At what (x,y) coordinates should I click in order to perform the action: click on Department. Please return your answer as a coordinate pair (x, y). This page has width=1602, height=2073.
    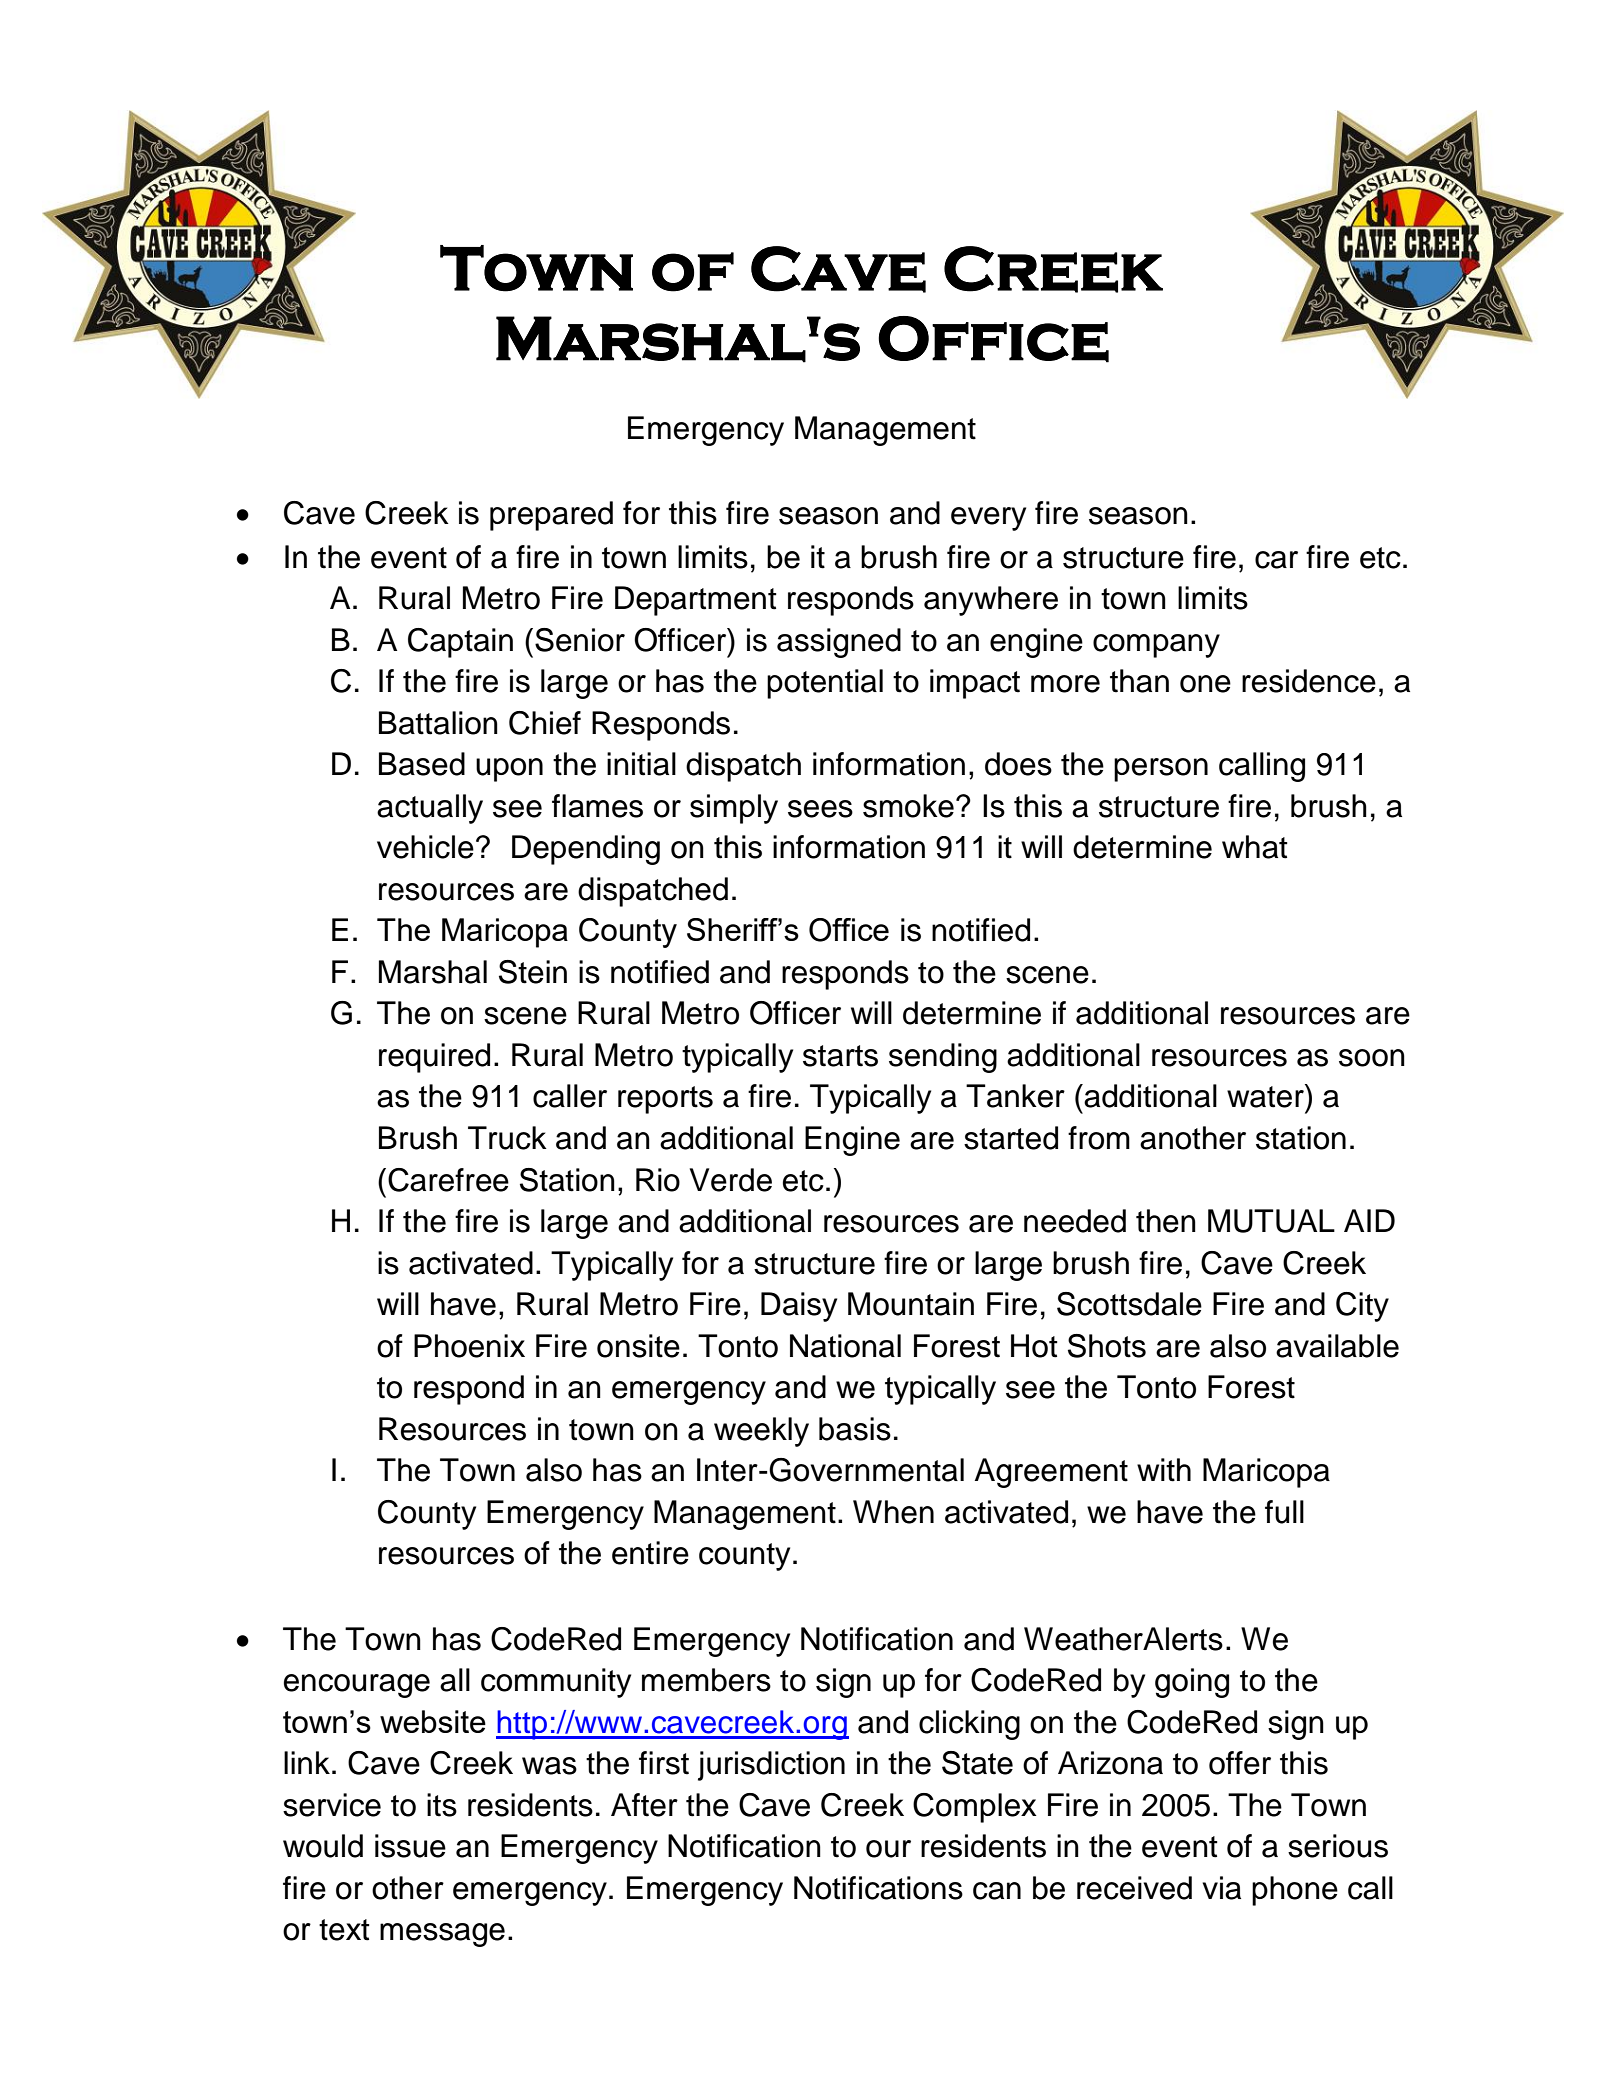
    Looking at the image, I should click on (696, 601).
